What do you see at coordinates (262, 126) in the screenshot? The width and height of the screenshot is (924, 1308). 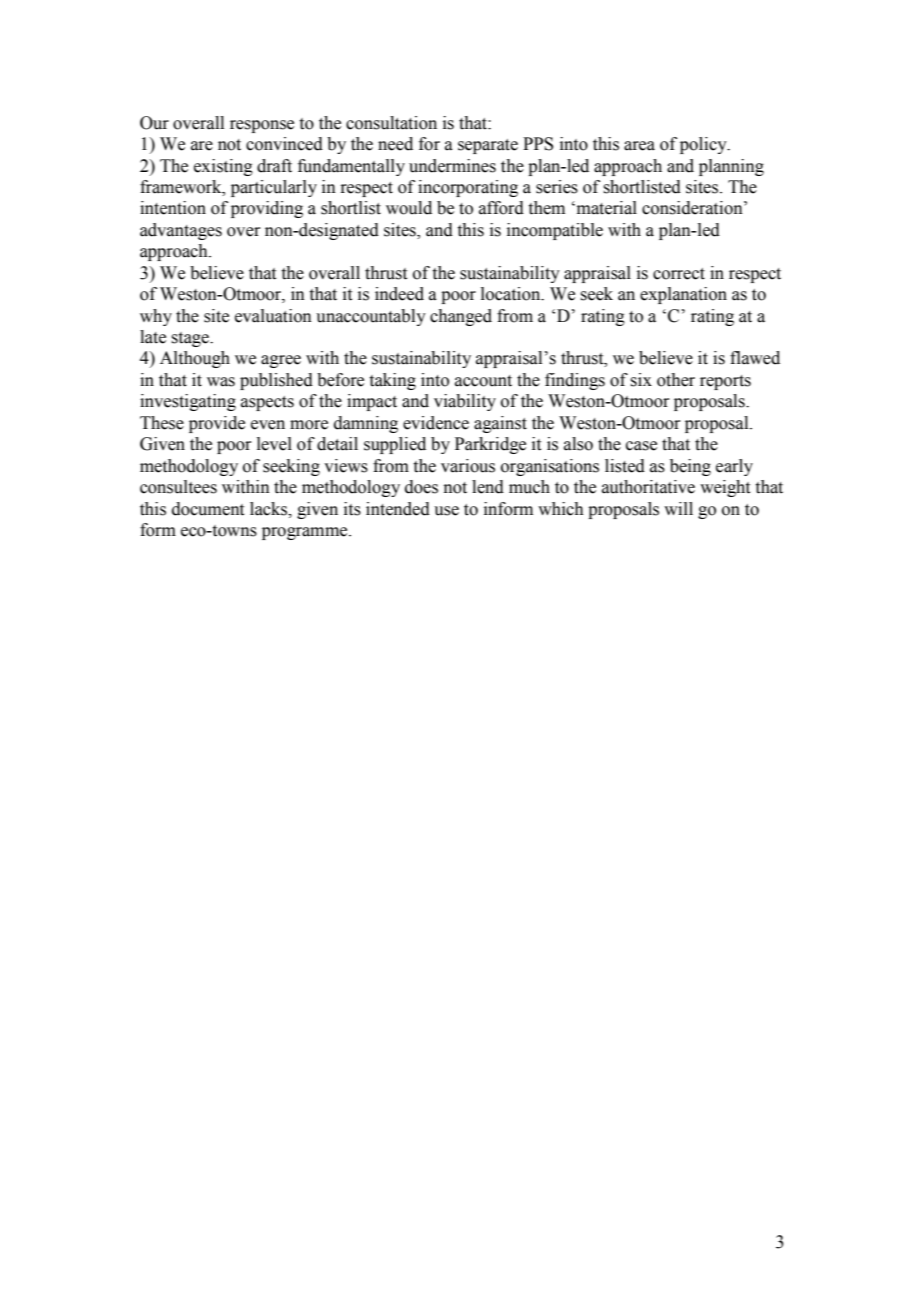 I see `response` at bounding box center [262, 126].
